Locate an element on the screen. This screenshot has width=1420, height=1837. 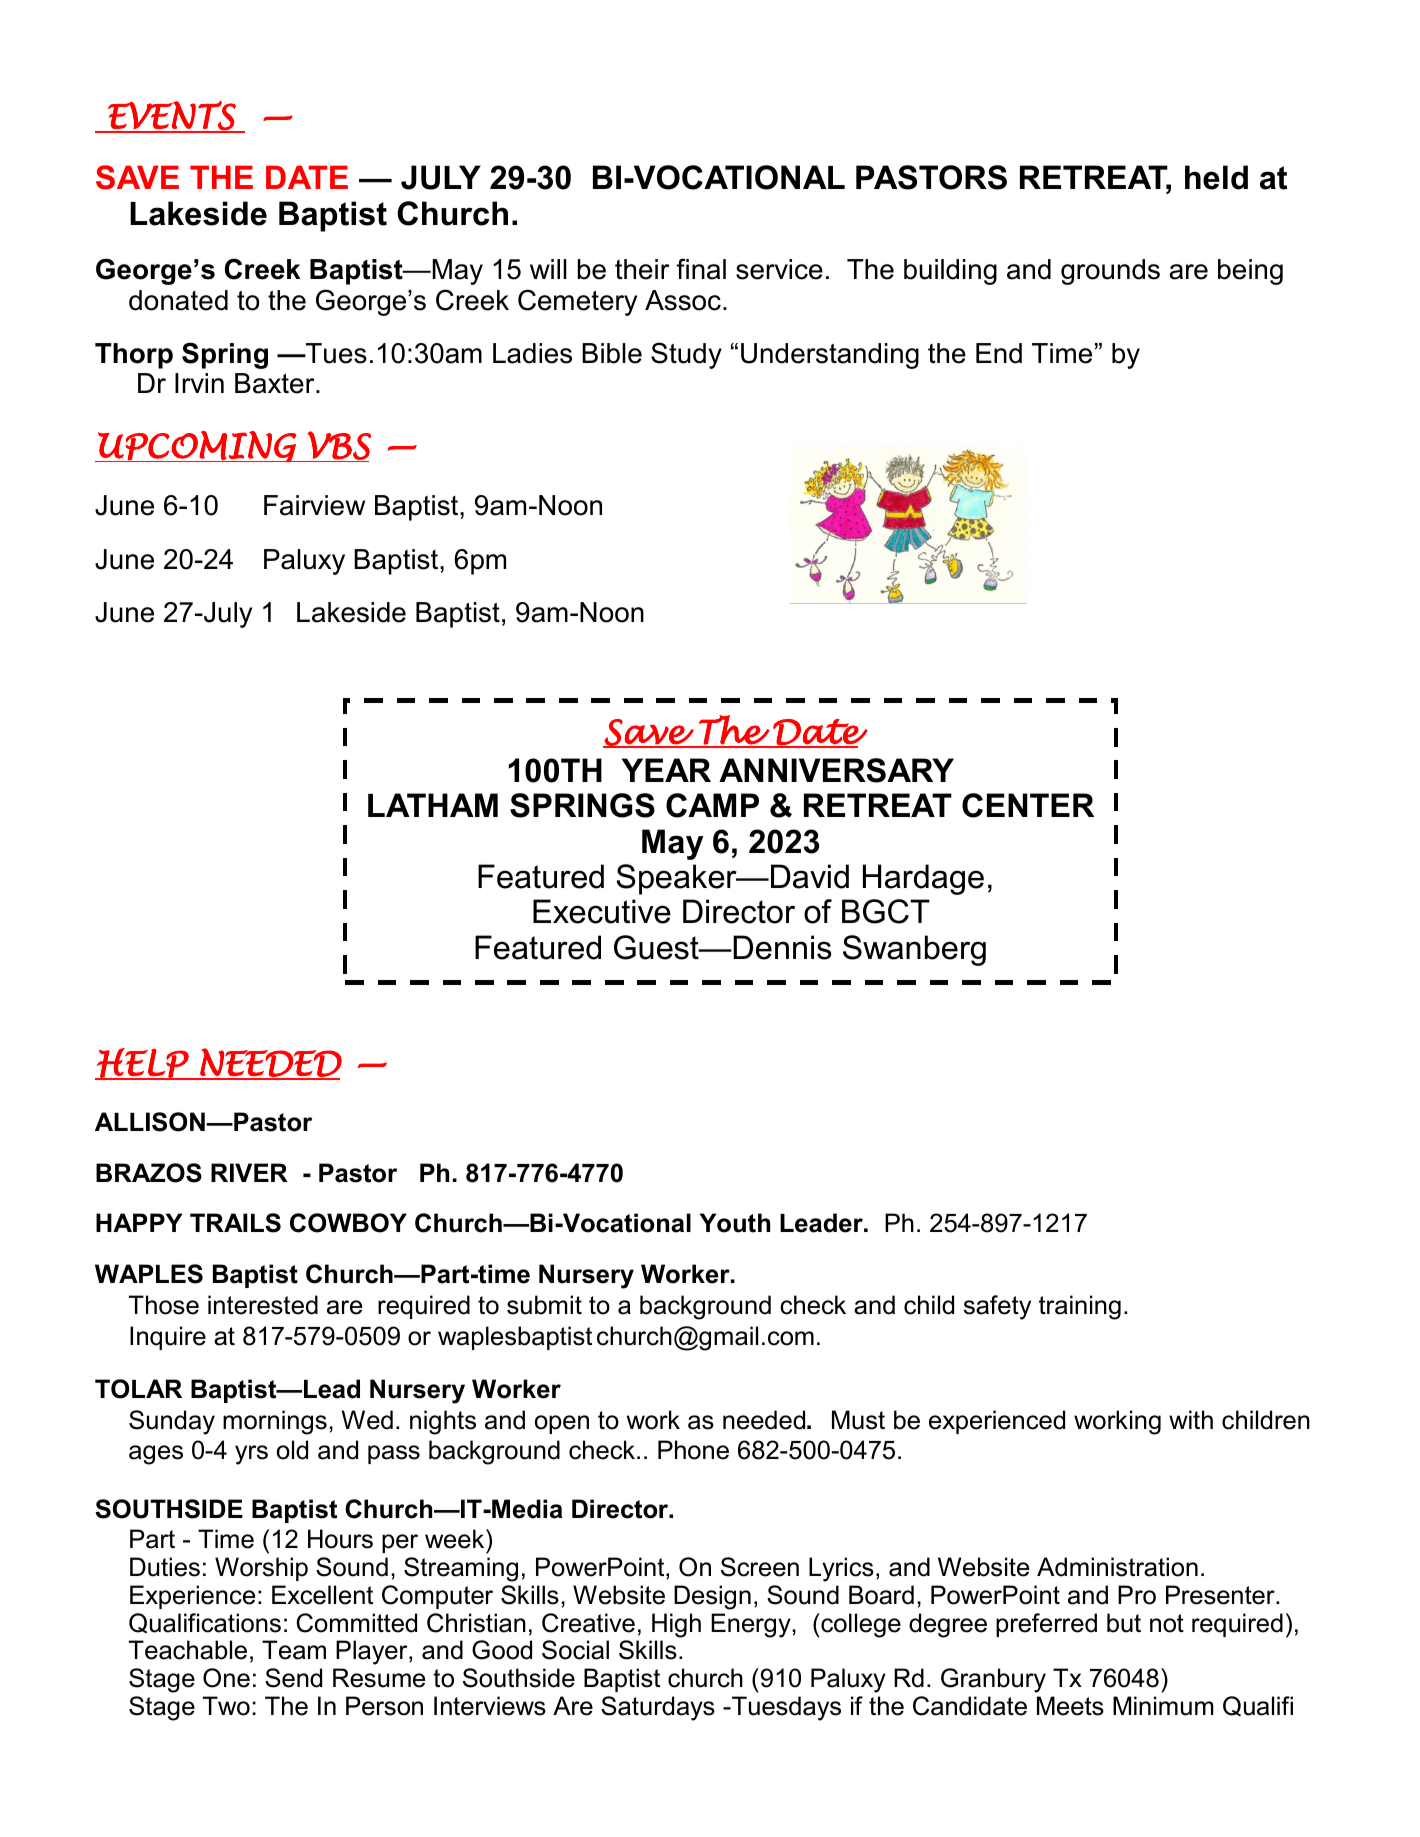
Team is located at coordinates (294, 1650).
